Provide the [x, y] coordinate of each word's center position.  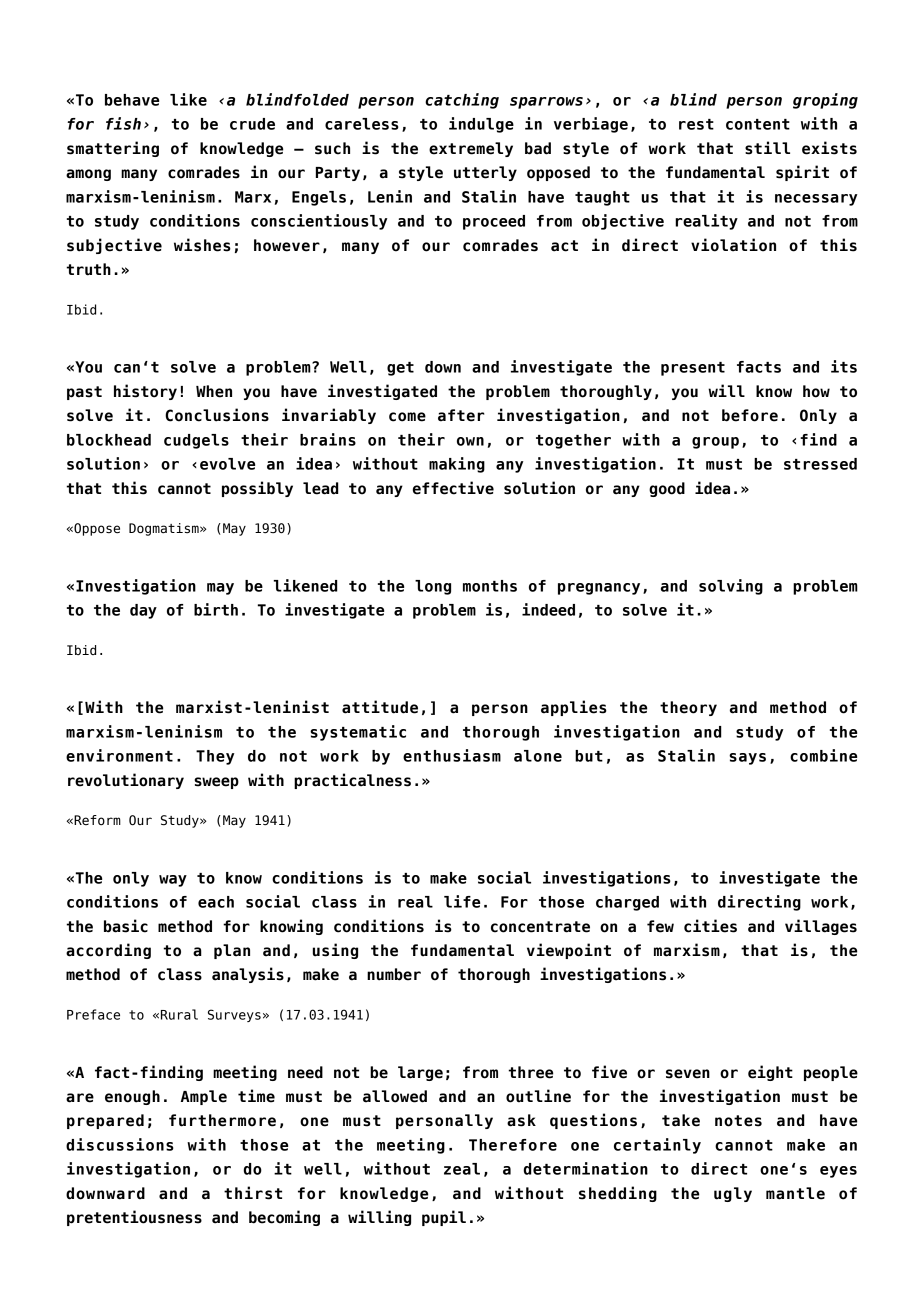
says [747, 759]
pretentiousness [134, 1218]
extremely [471, 149]
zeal [462, 1169]
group [715, 443]
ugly [733, 1194]
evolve [227, 464]
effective [453, 488]
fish [123, 123]
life [462, 901]
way [173, 881]
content [758, 124]
